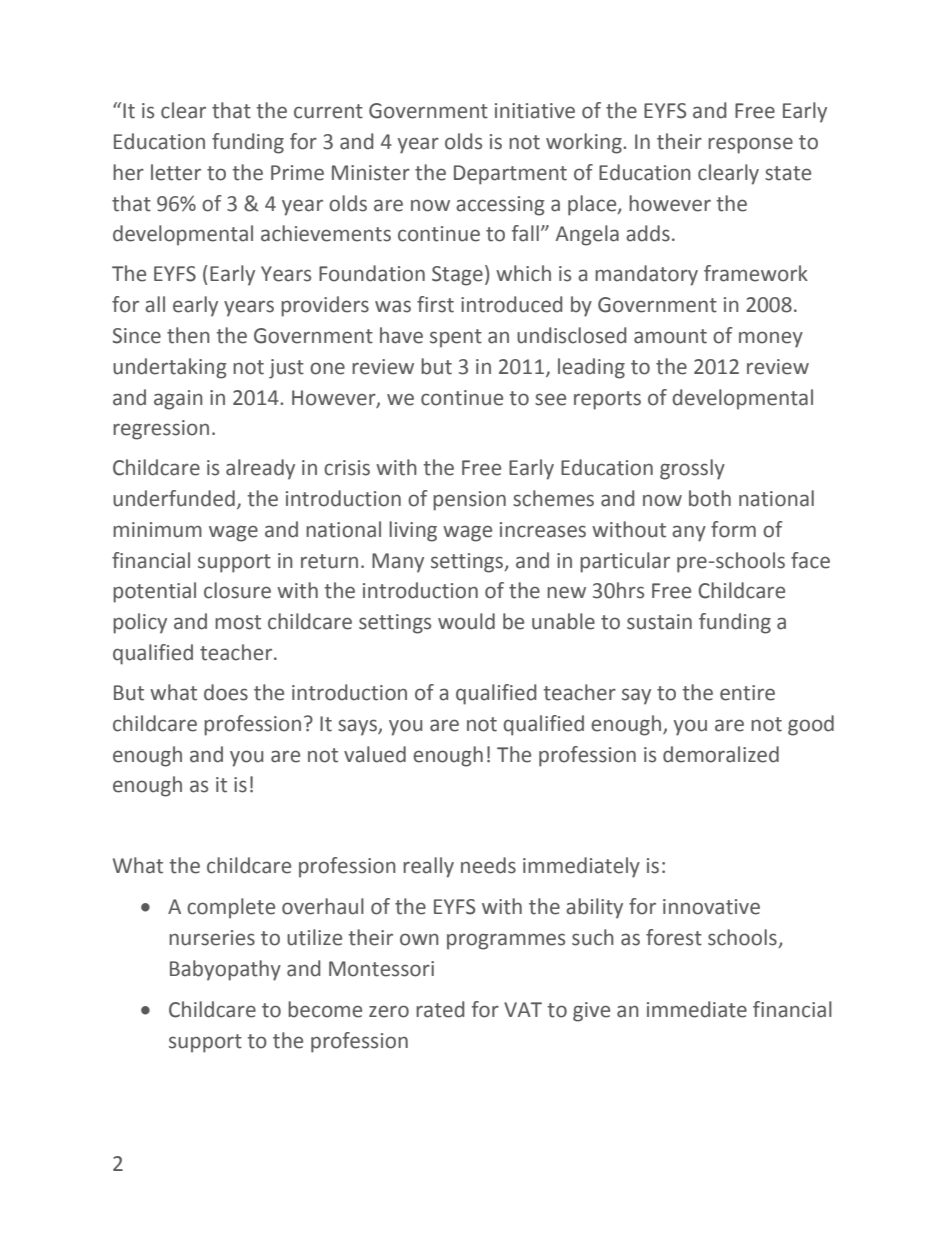 Image resolution: width=952 pixels, height=1233 pixels. I want to click on response, so click(750, 145).
